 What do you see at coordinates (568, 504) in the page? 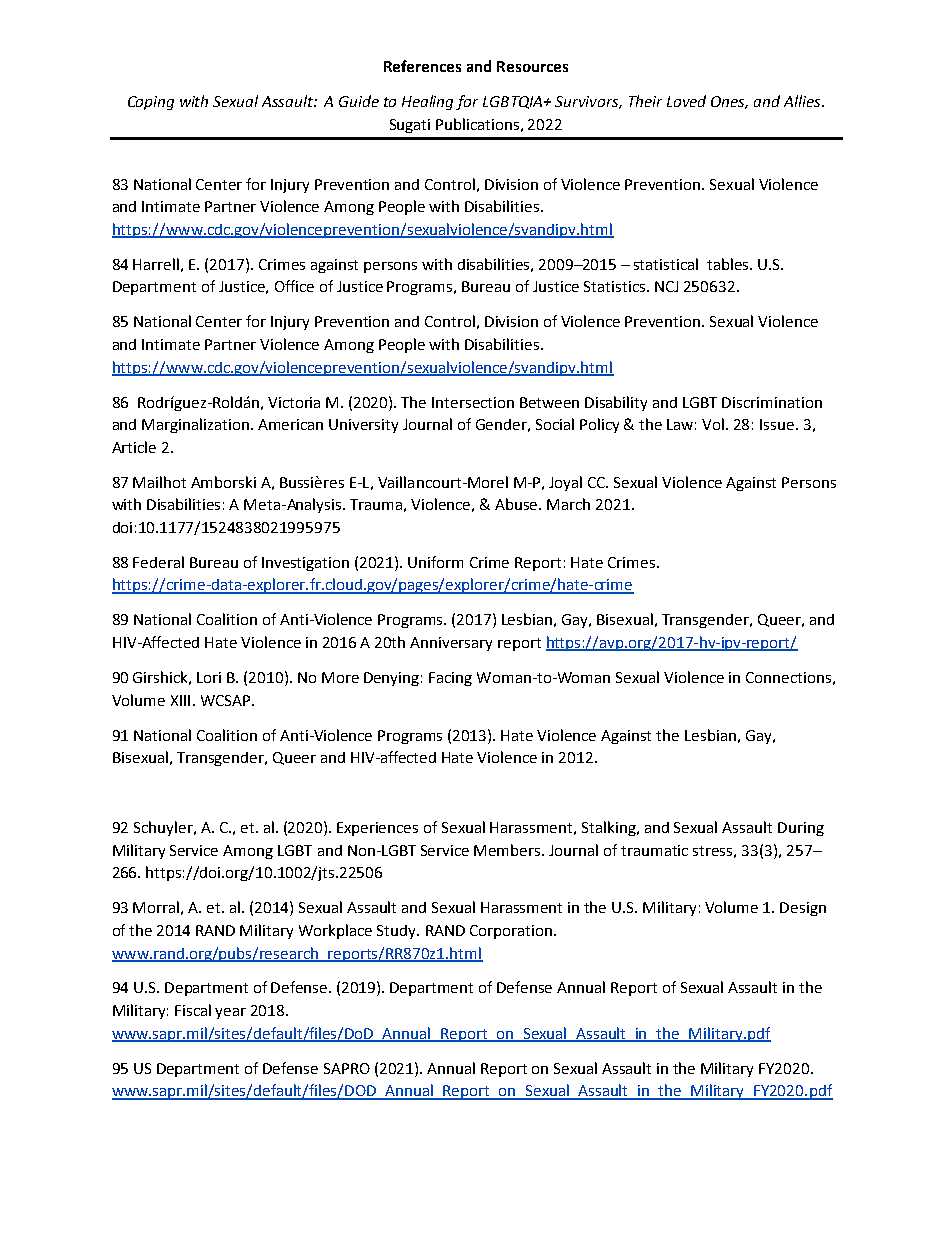
I see `March` at bounding box center [568, 504].
